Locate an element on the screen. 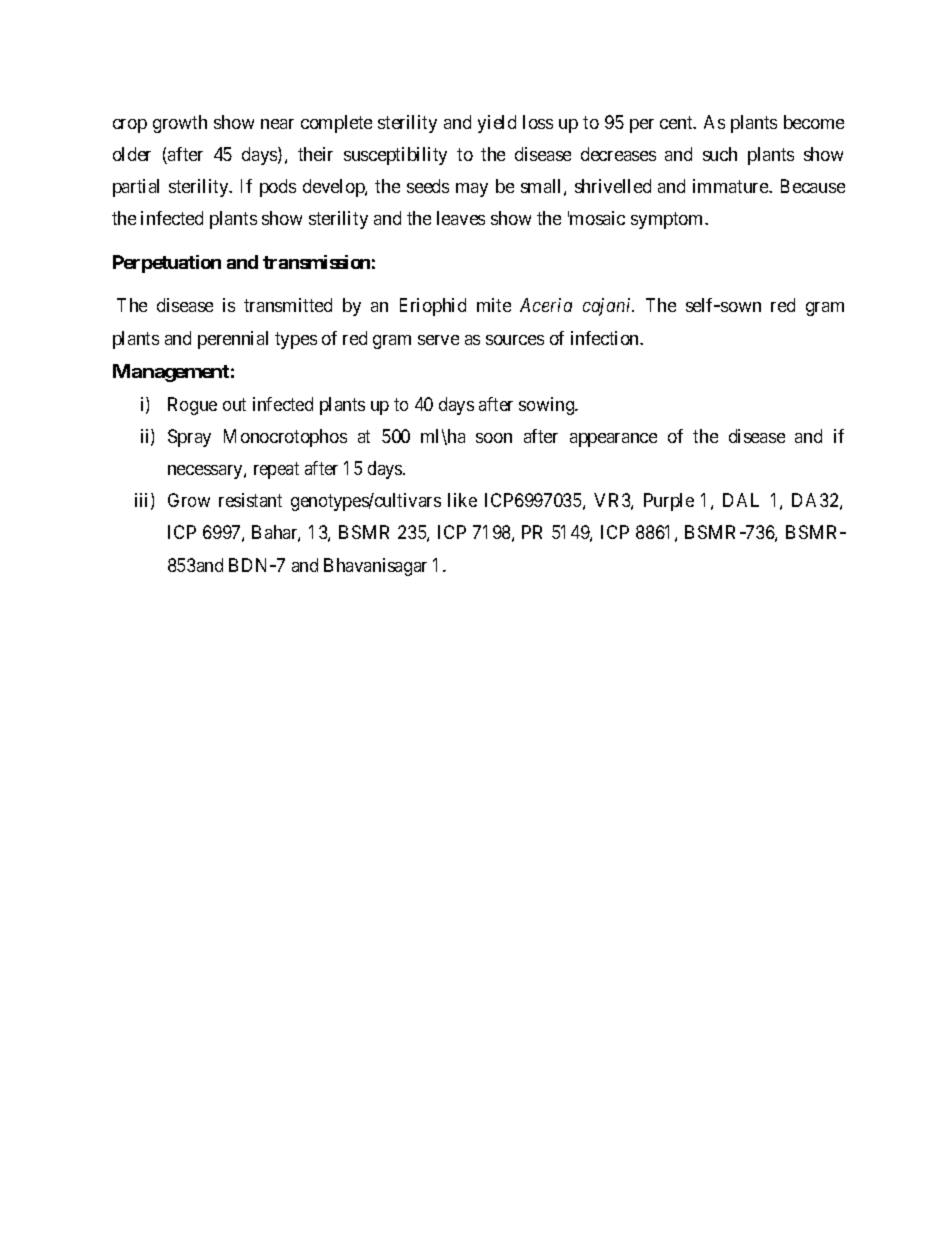 This screenshot has width=952, height=1233. symptom is located at coordinates (668, 220).
